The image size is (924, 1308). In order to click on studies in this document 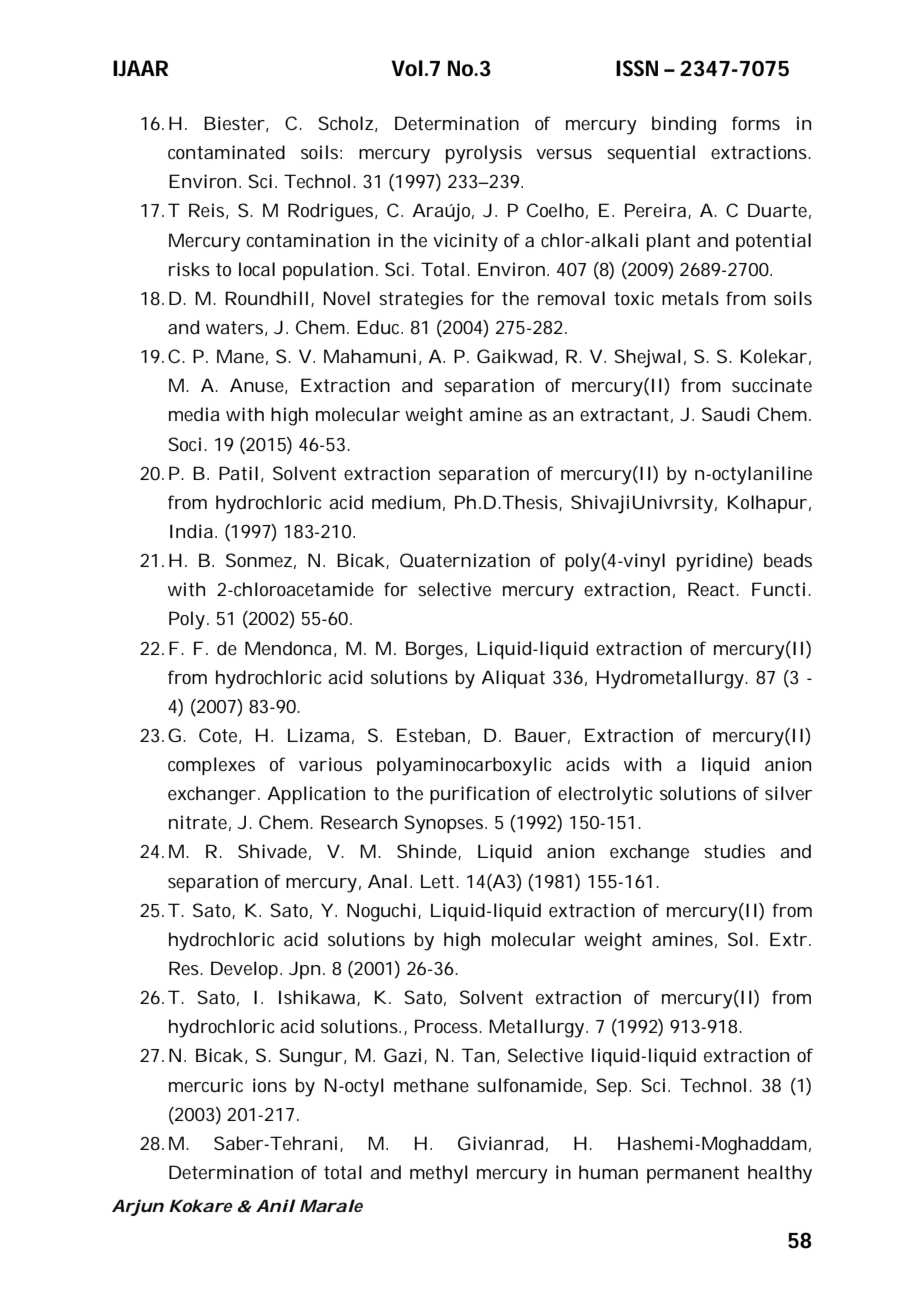, I will do `click(734, 851)`.
